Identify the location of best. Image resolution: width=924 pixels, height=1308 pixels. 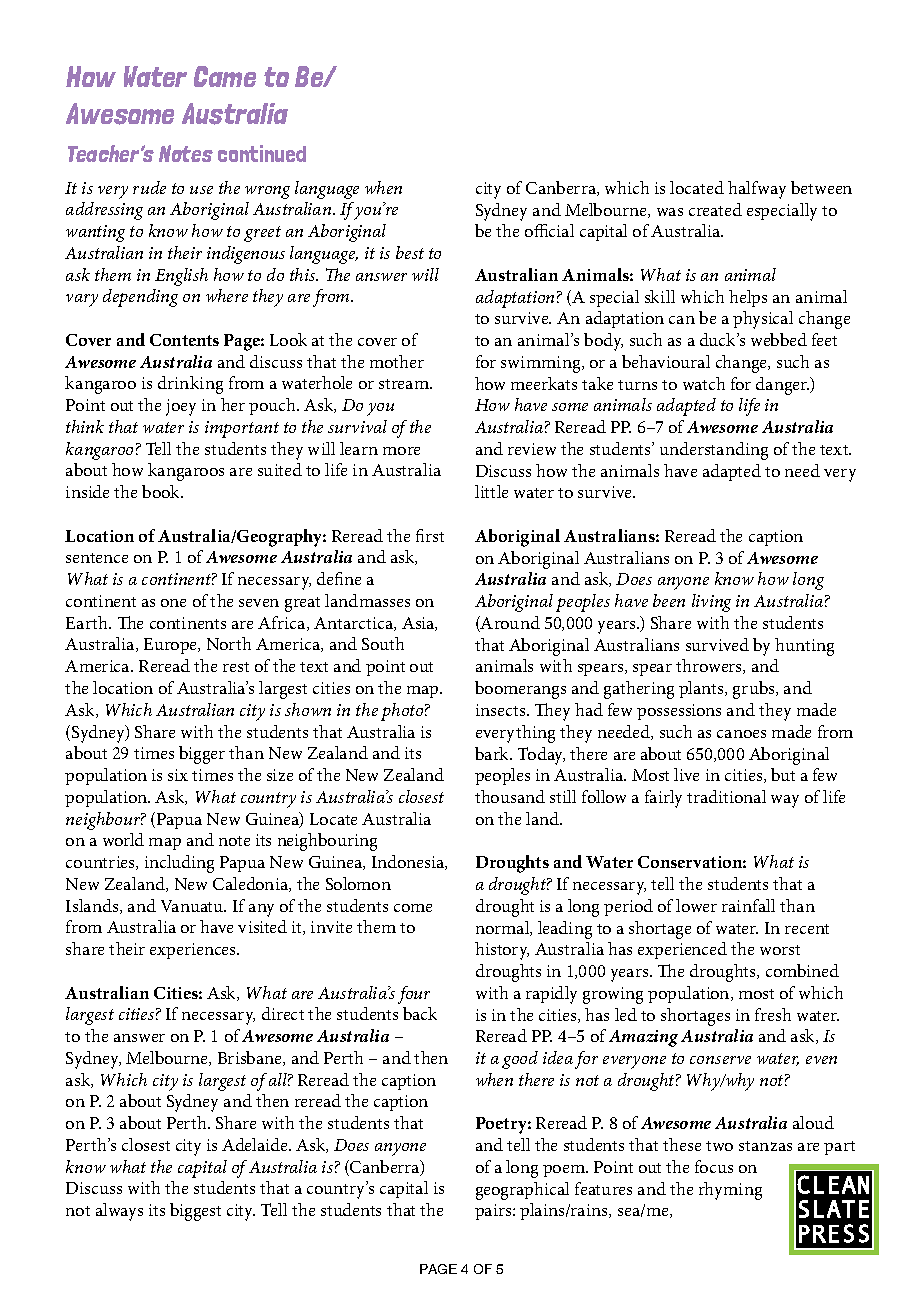
(410, 252).
